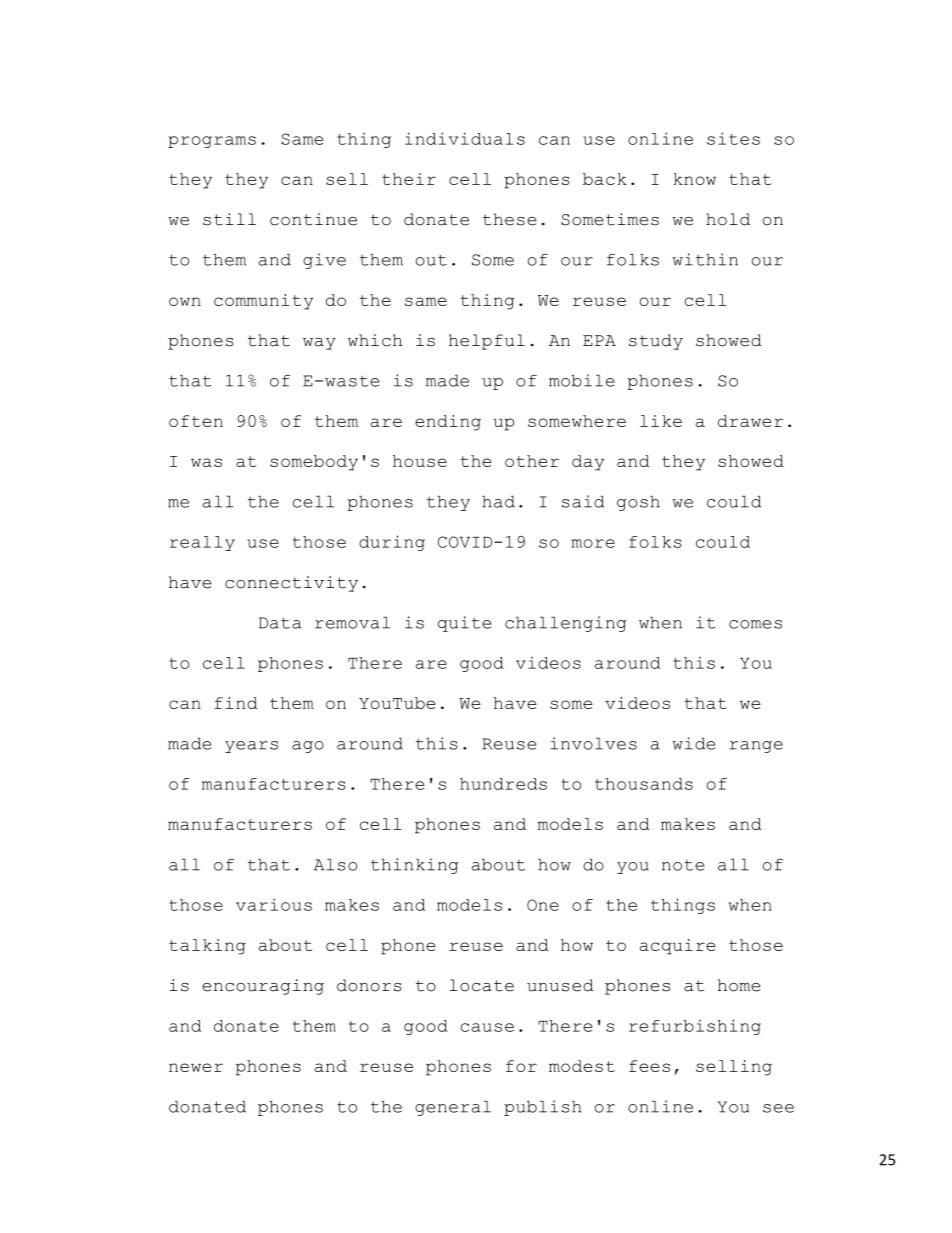 The image size is (952, 1233). What do you see at coordinates (683, 865) in the screenshot?
I see `note` at bounding box center [683, 865].
